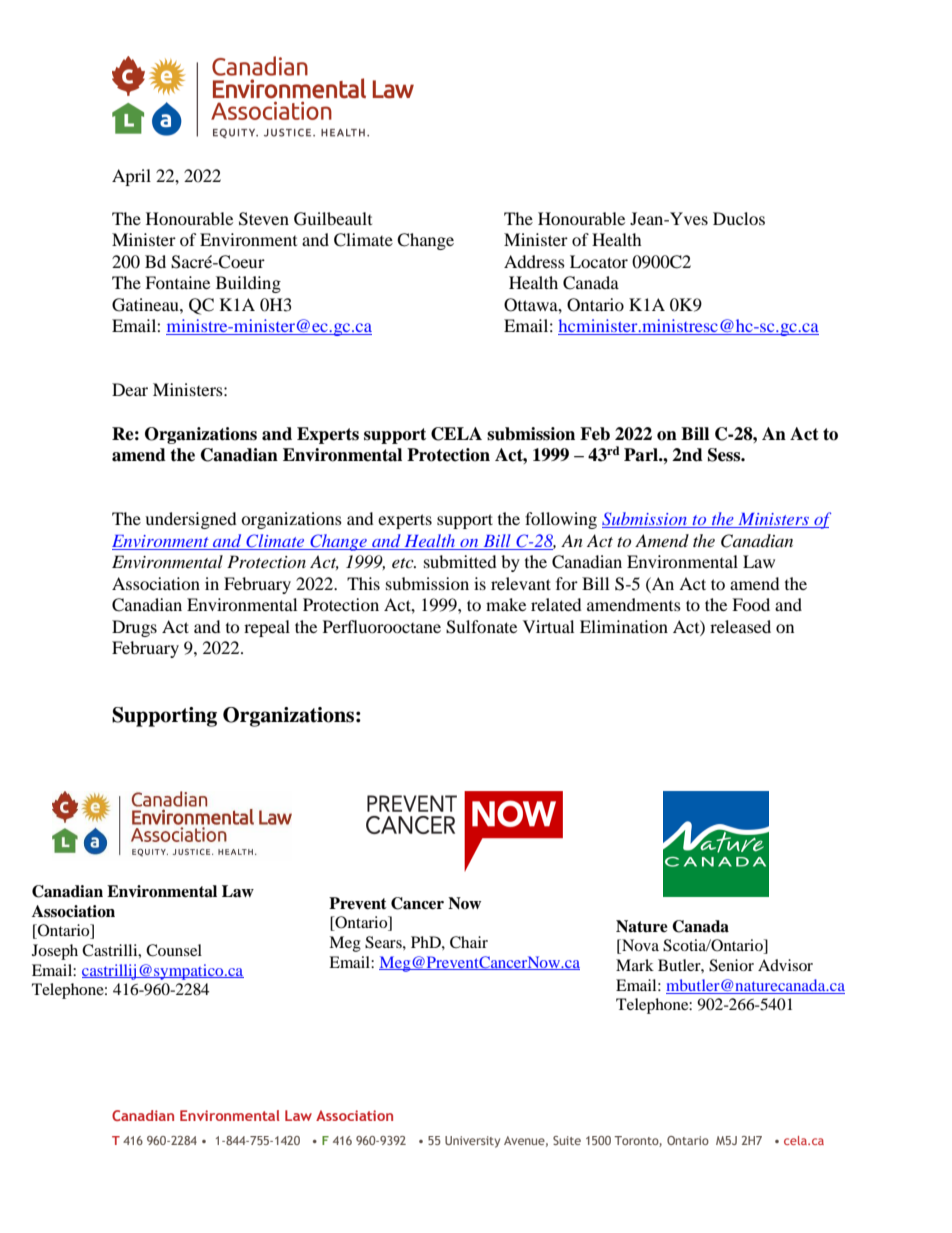 The width and height of the document is (952, 1233). Describe the element at coordinates (469, 942) in the document. I see `Chair` at that location.
